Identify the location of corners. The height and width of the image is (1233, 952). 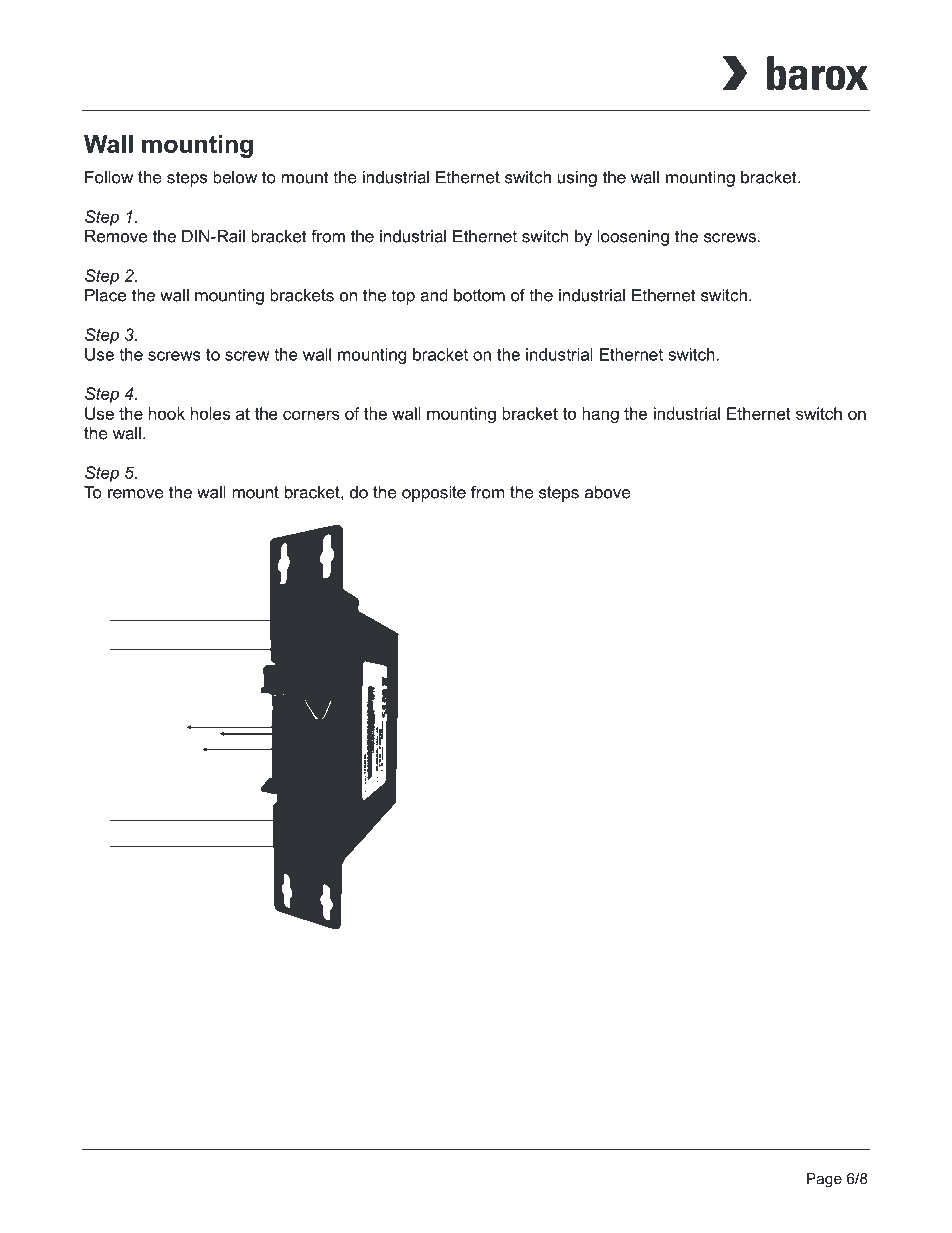
(311, 415).
